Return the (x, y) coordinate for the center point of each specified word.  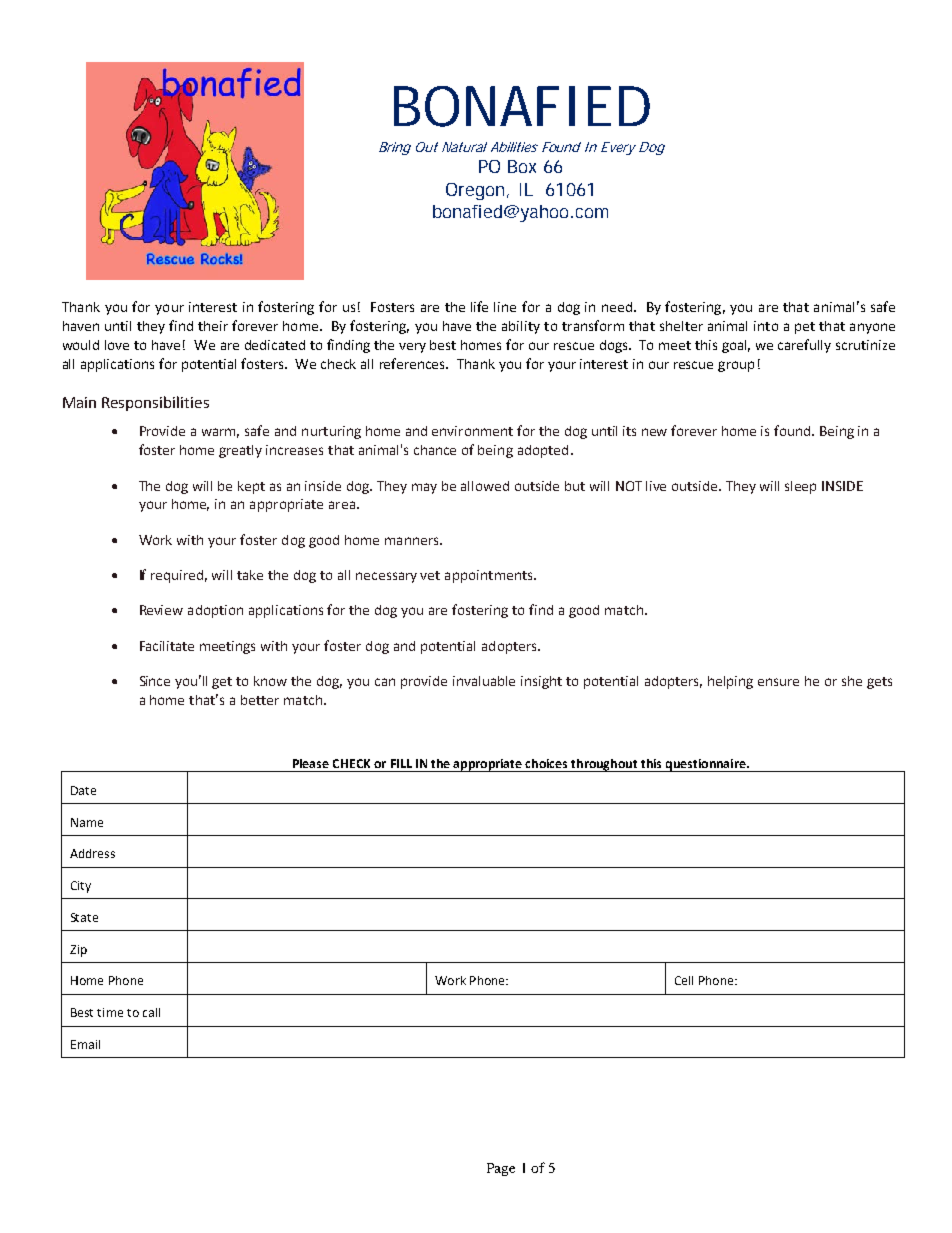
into (766, 326)
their (213, 326)
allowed (485, 486)
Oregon (477, 191)
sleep (800, 487)
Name (87, 822)
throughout (604, 765)
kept (251, 487)
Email (85, 1044)
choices (546, 763)
